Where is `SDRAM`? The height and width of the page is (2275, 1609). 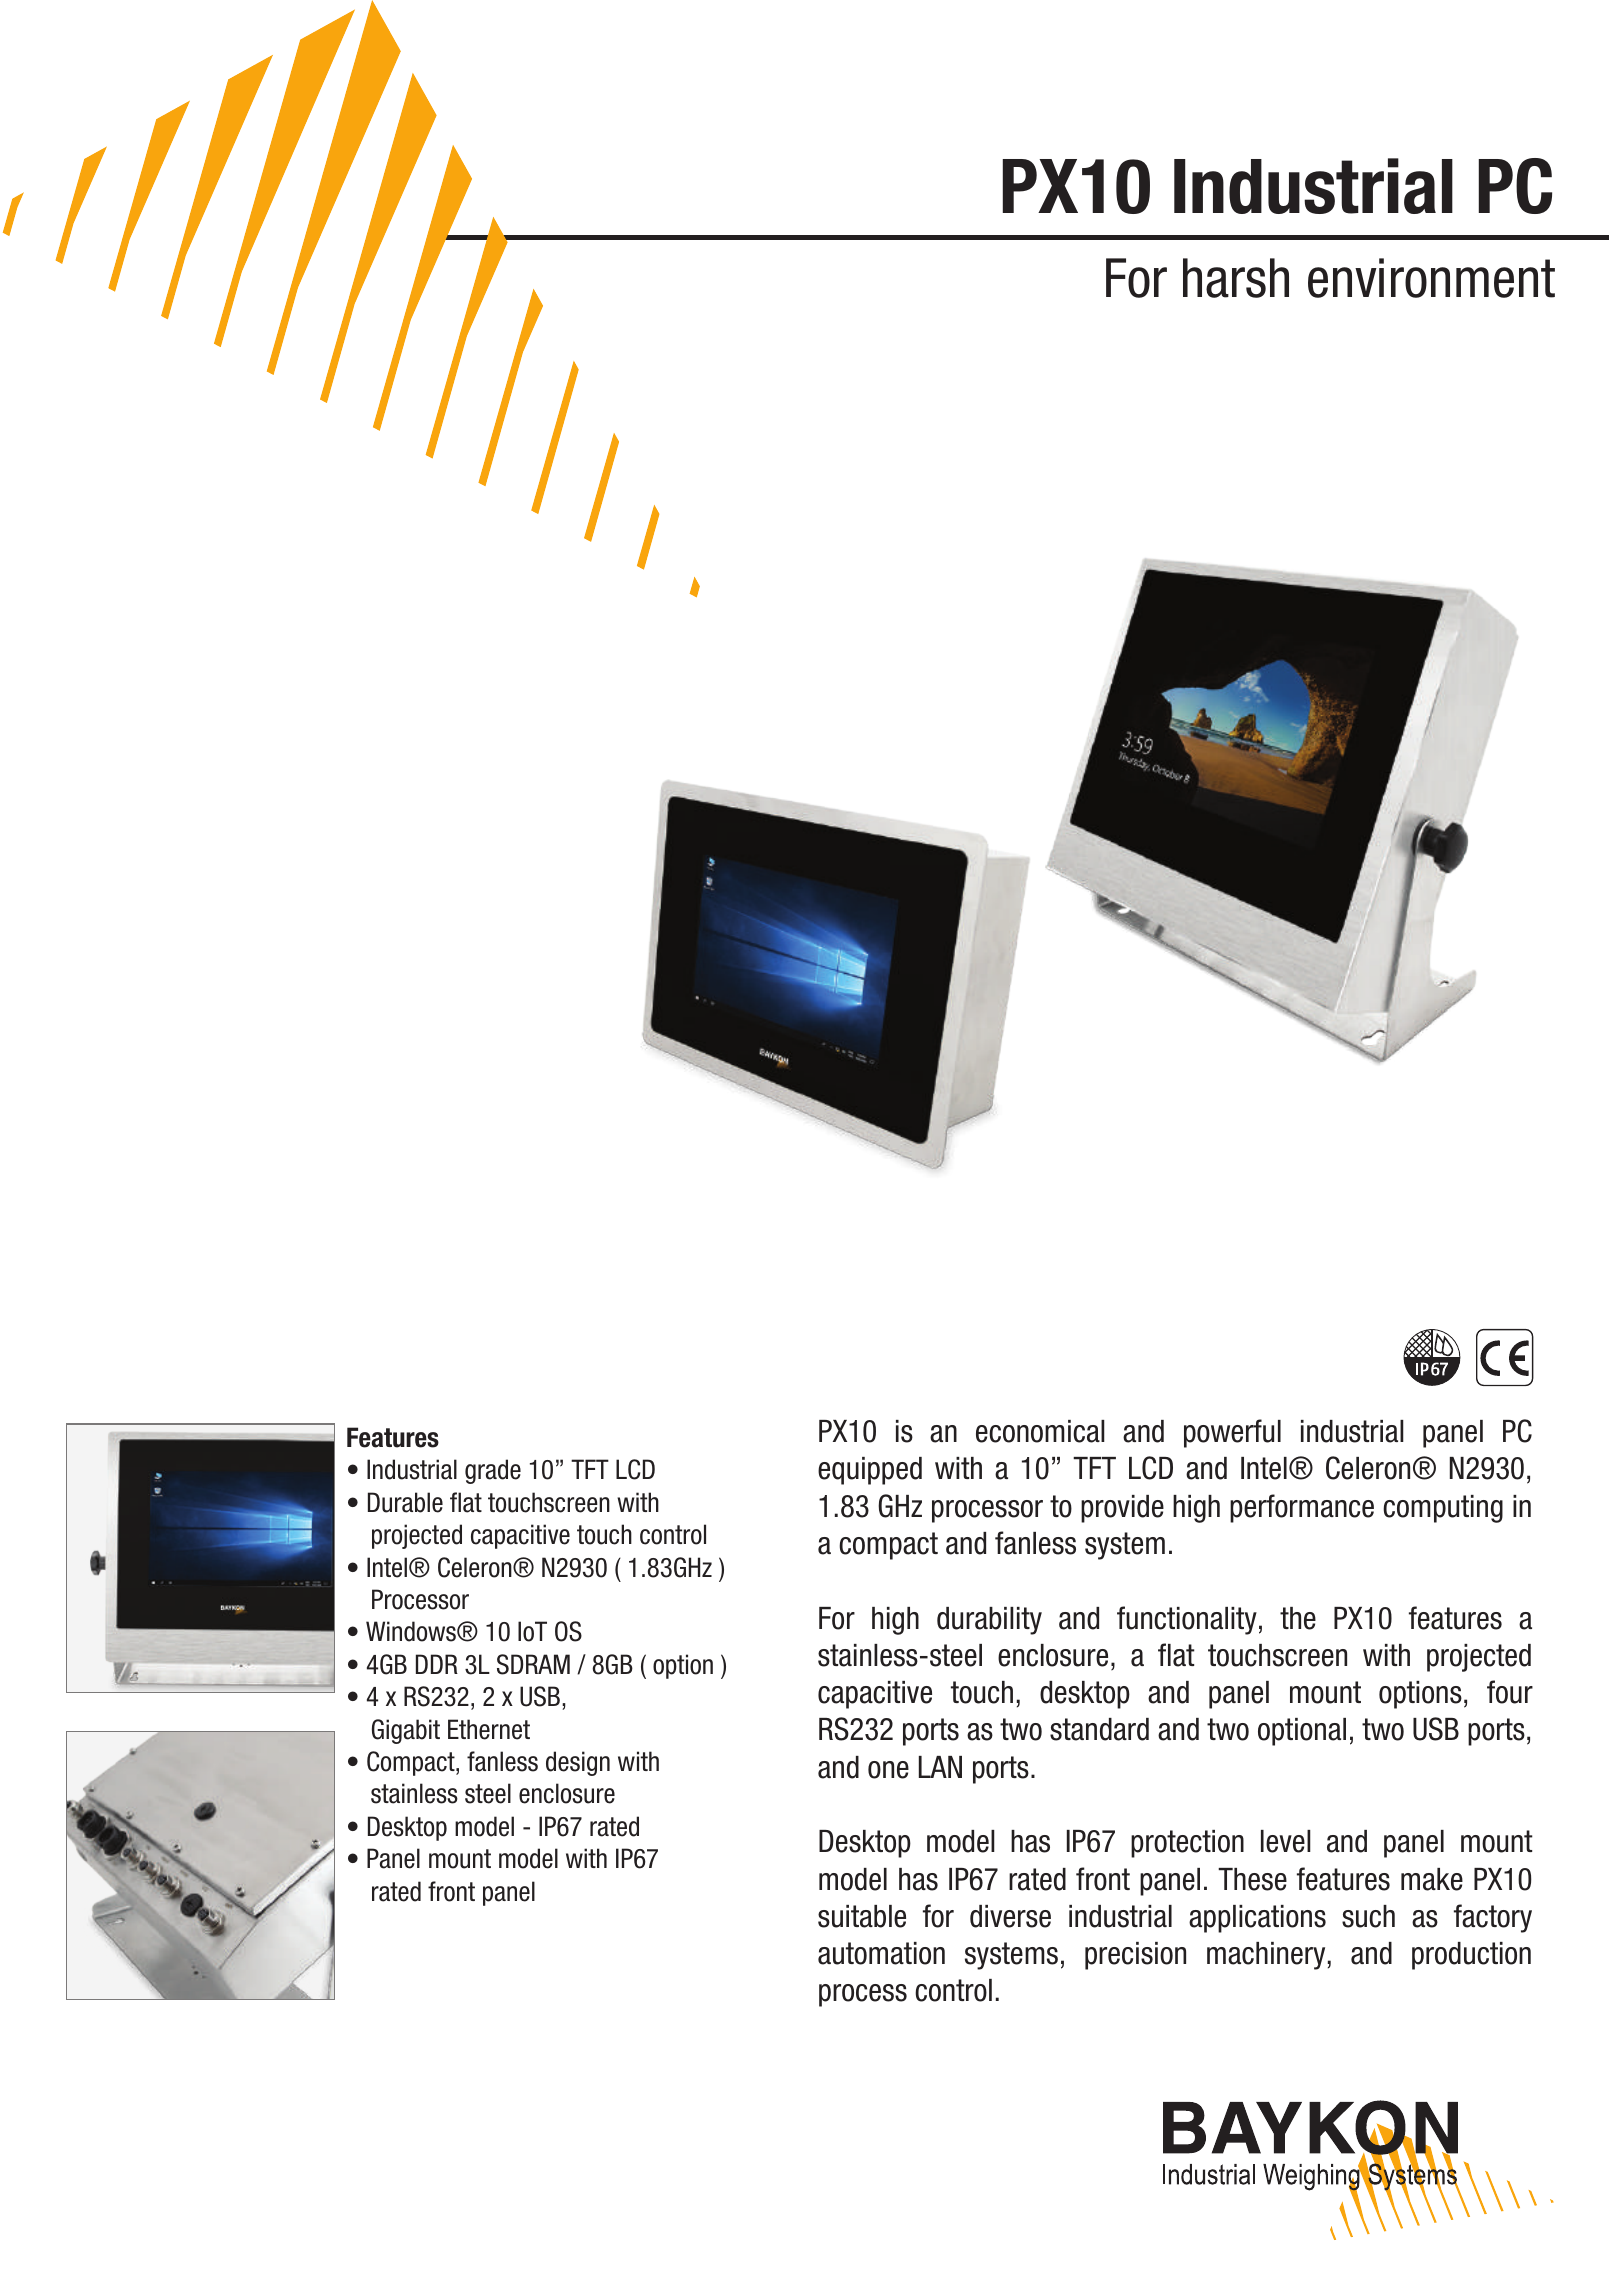 SDRAM is located at coordinates (533, 1664).
